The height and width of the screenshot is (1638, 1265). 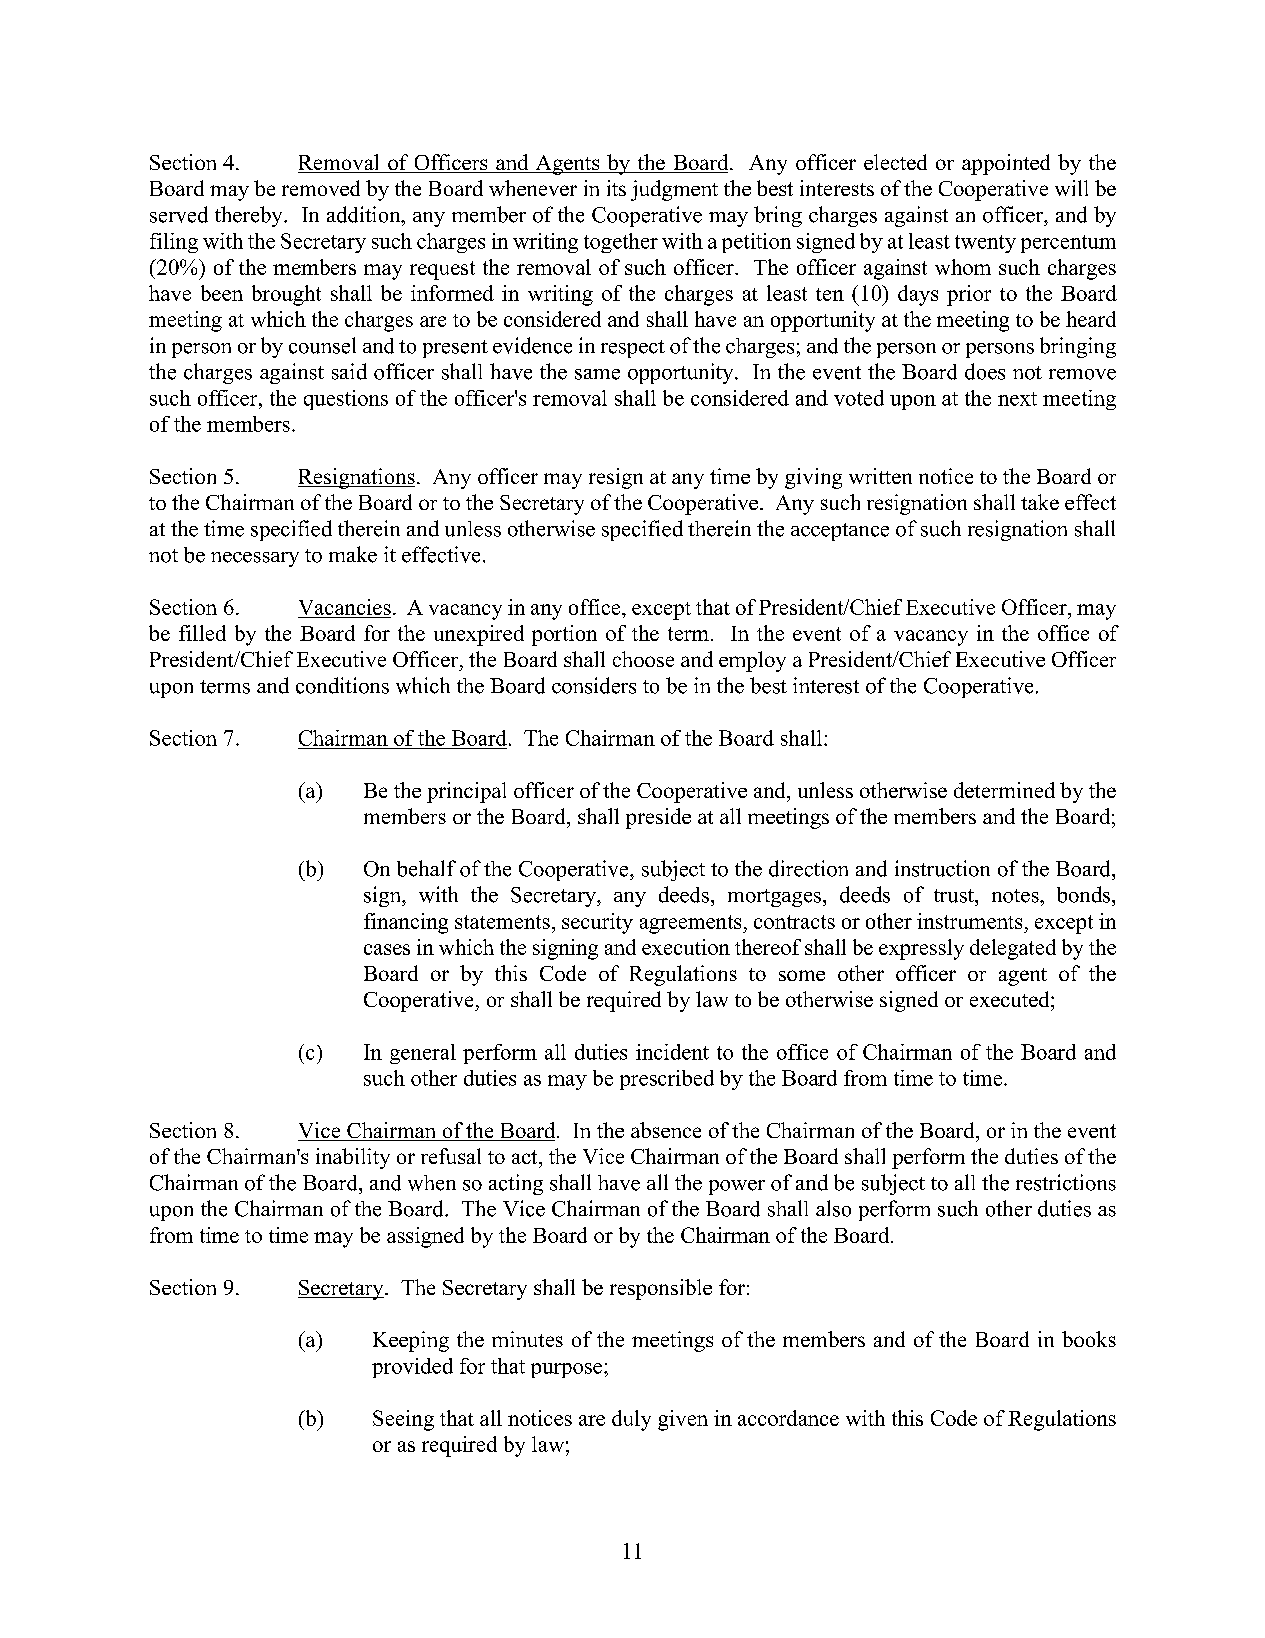 I want to click on take, so click(x=1040, y=502).
